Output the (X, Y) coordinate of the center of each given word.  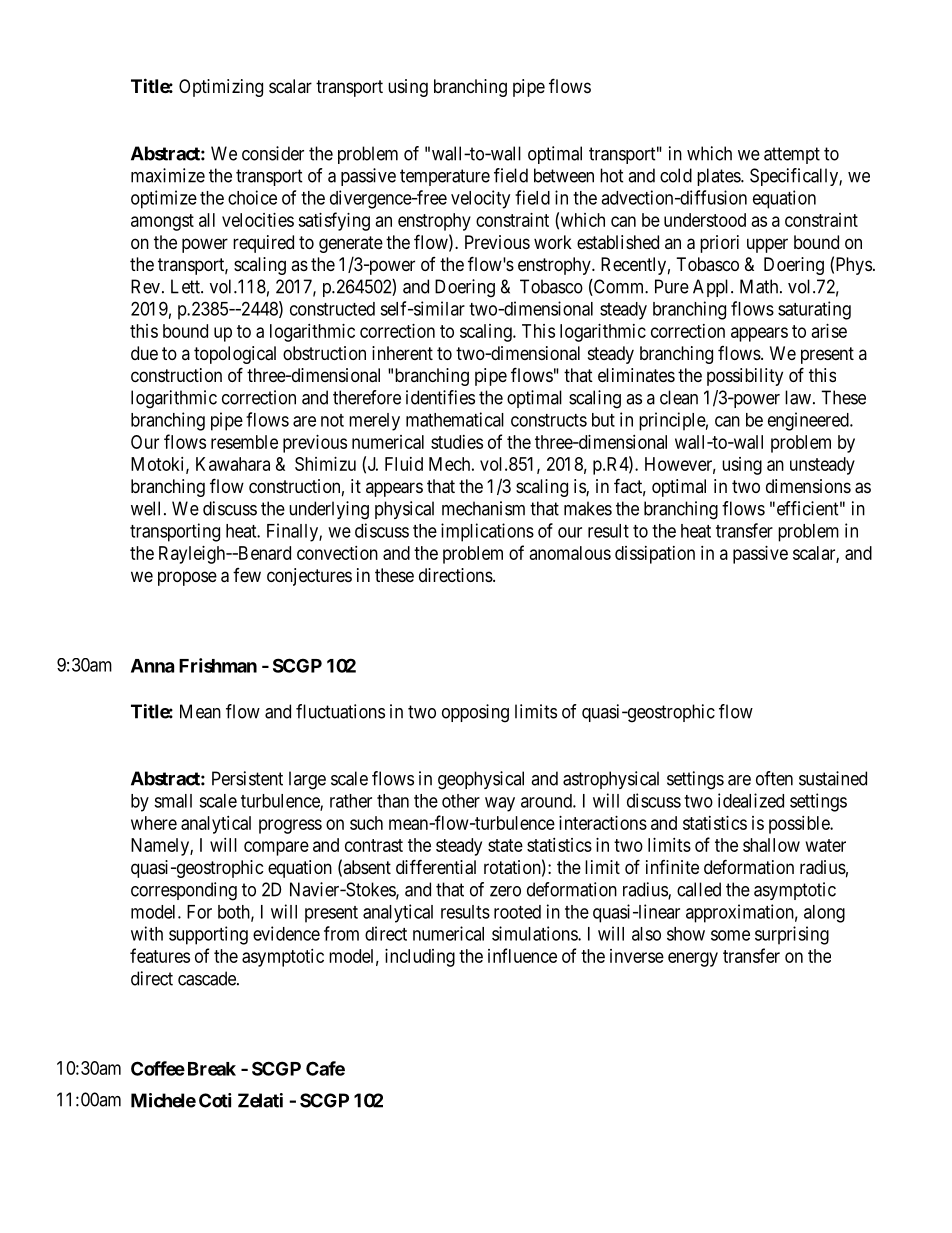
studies (457, 442)
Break (212, 1069)
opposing (475, 713)
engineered (809, 421)
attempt (792, 155)
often (774, 778)
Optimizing (221, 88)
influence (522, 955)
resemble (244, 442)
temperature (445, 177)
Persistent (247, 778)
